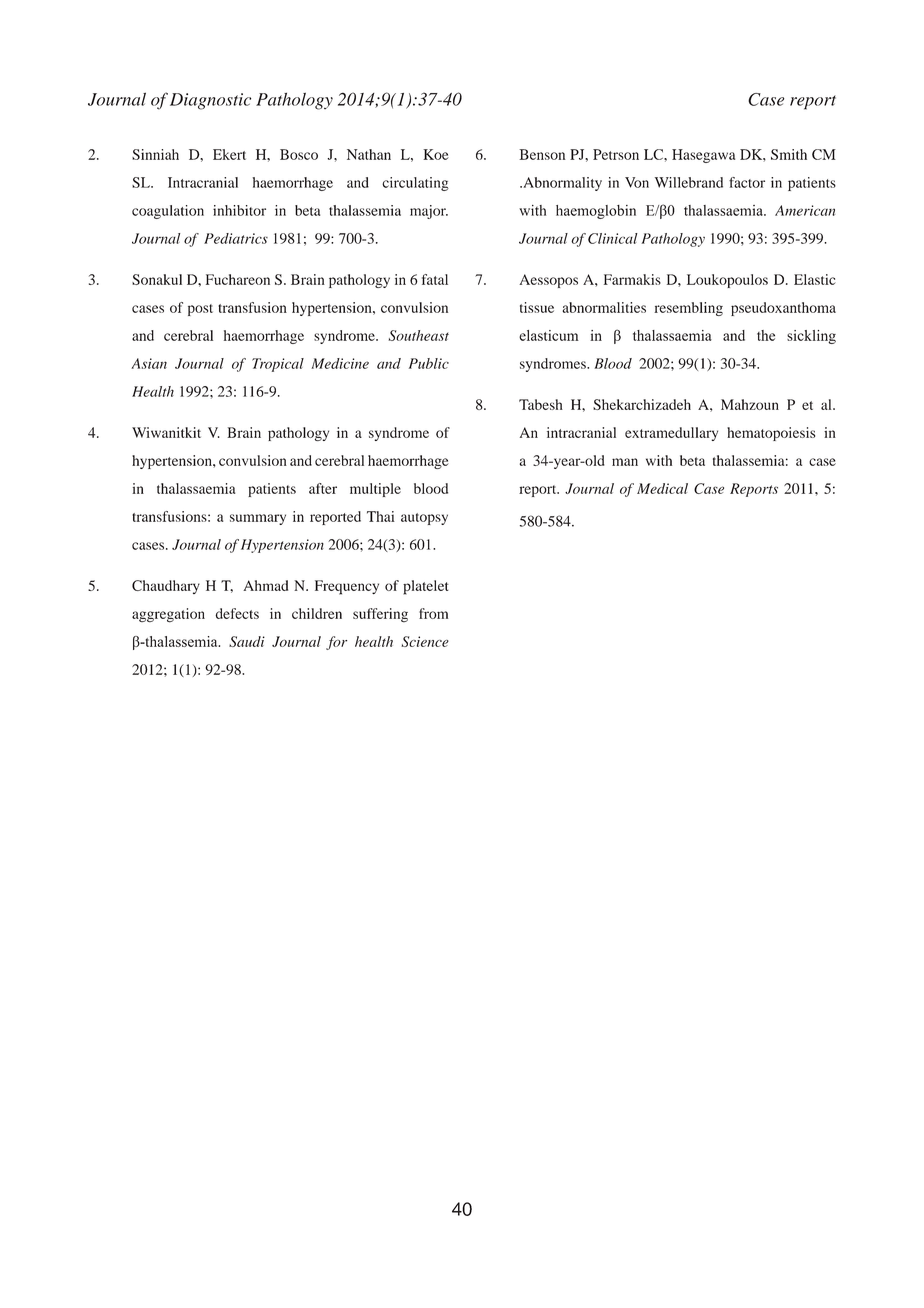  What do you see at coordinates (703, 156) in the document?
I see `Hasegawa` at bounding box center [703, 156].
